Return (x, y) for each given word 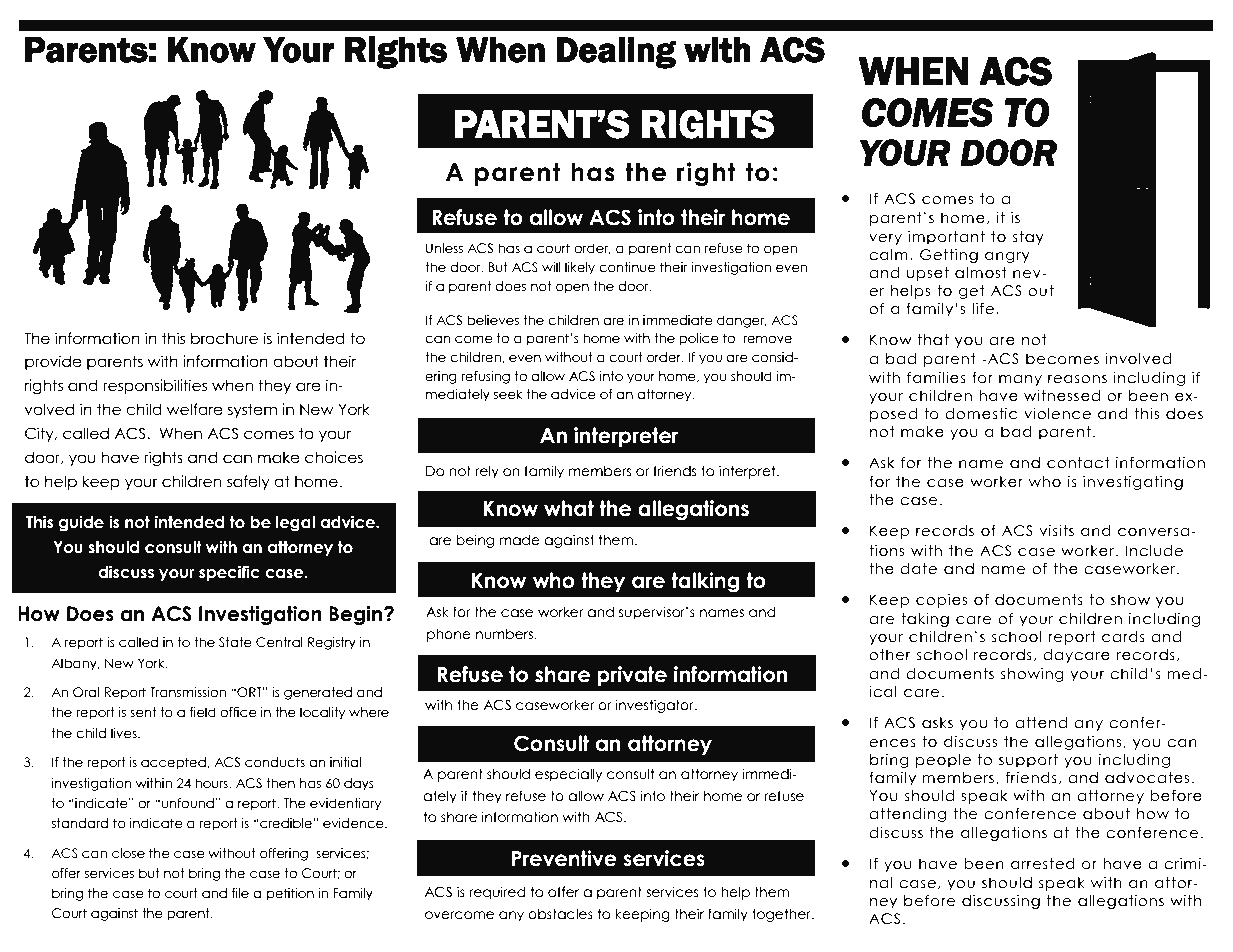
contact (1078, 463)
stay (1028, 238)
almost (981, 273)
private (632, 676)
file (240, 893)
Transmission (188, 692)
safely (248, 482)
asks (937, 723)
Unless (444, 248)
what (569, 508)
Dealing (616, 53)
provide (53, 362)
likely (580, 268)
